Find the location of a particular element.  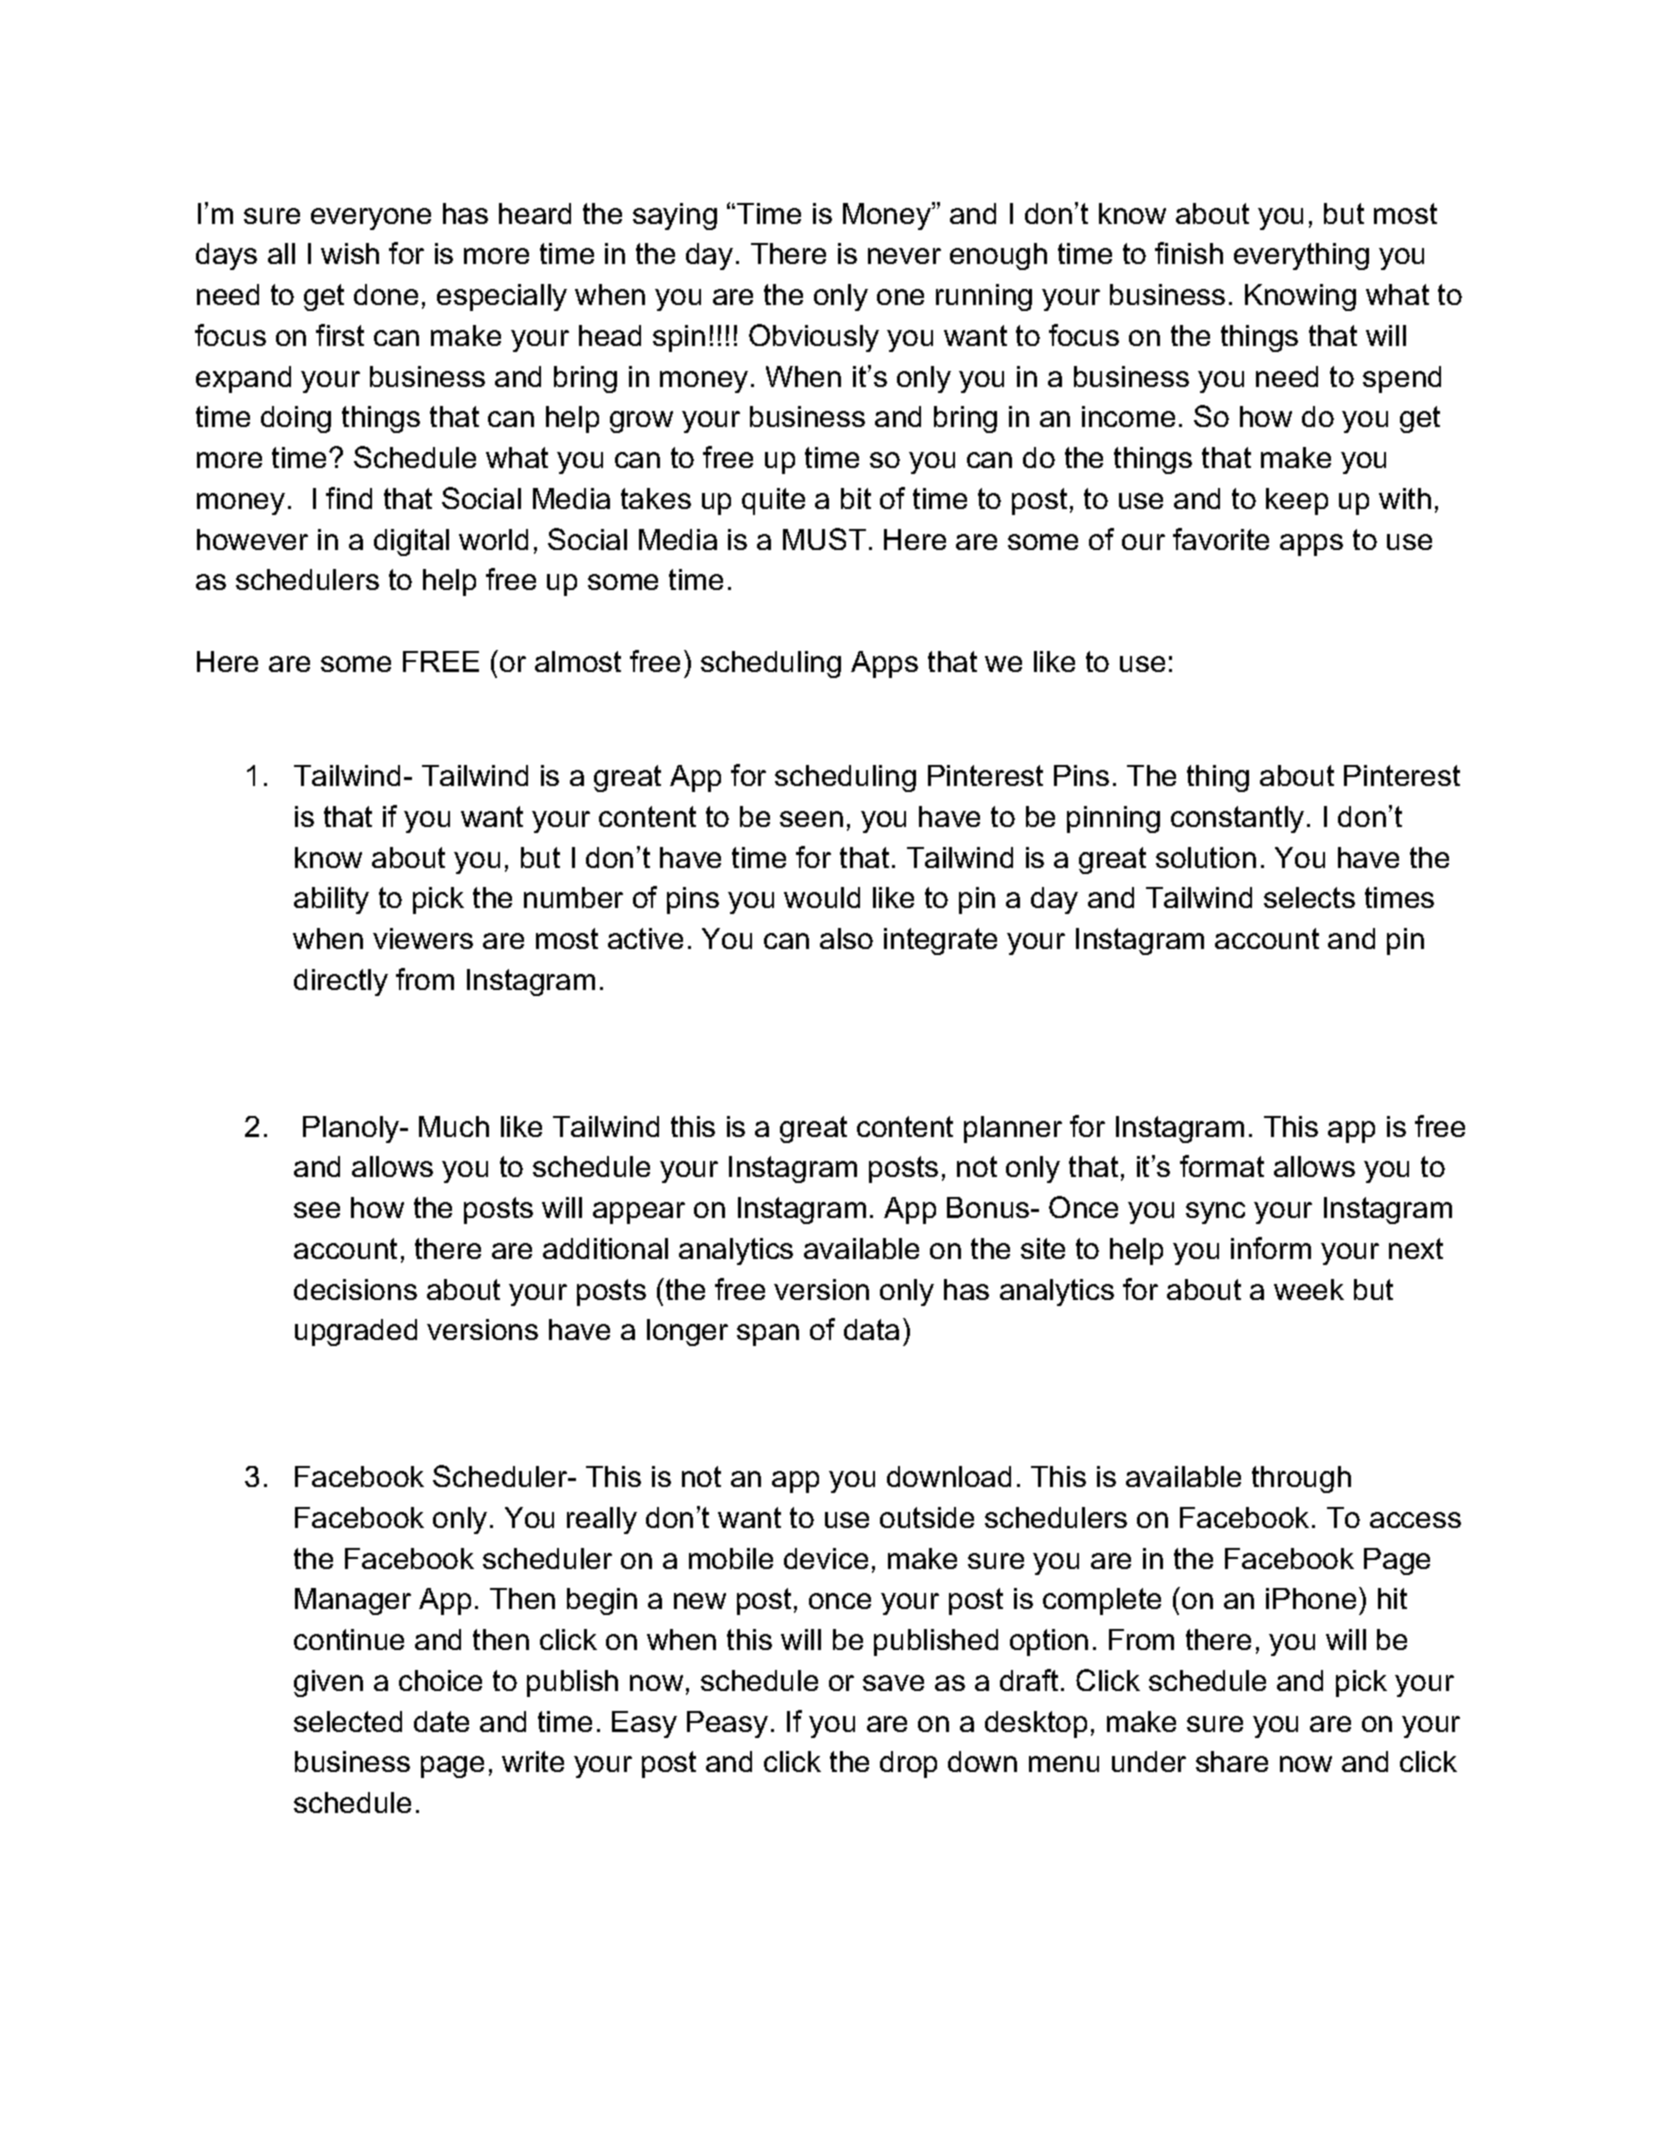

digital is located at coordinates (411, 542).
